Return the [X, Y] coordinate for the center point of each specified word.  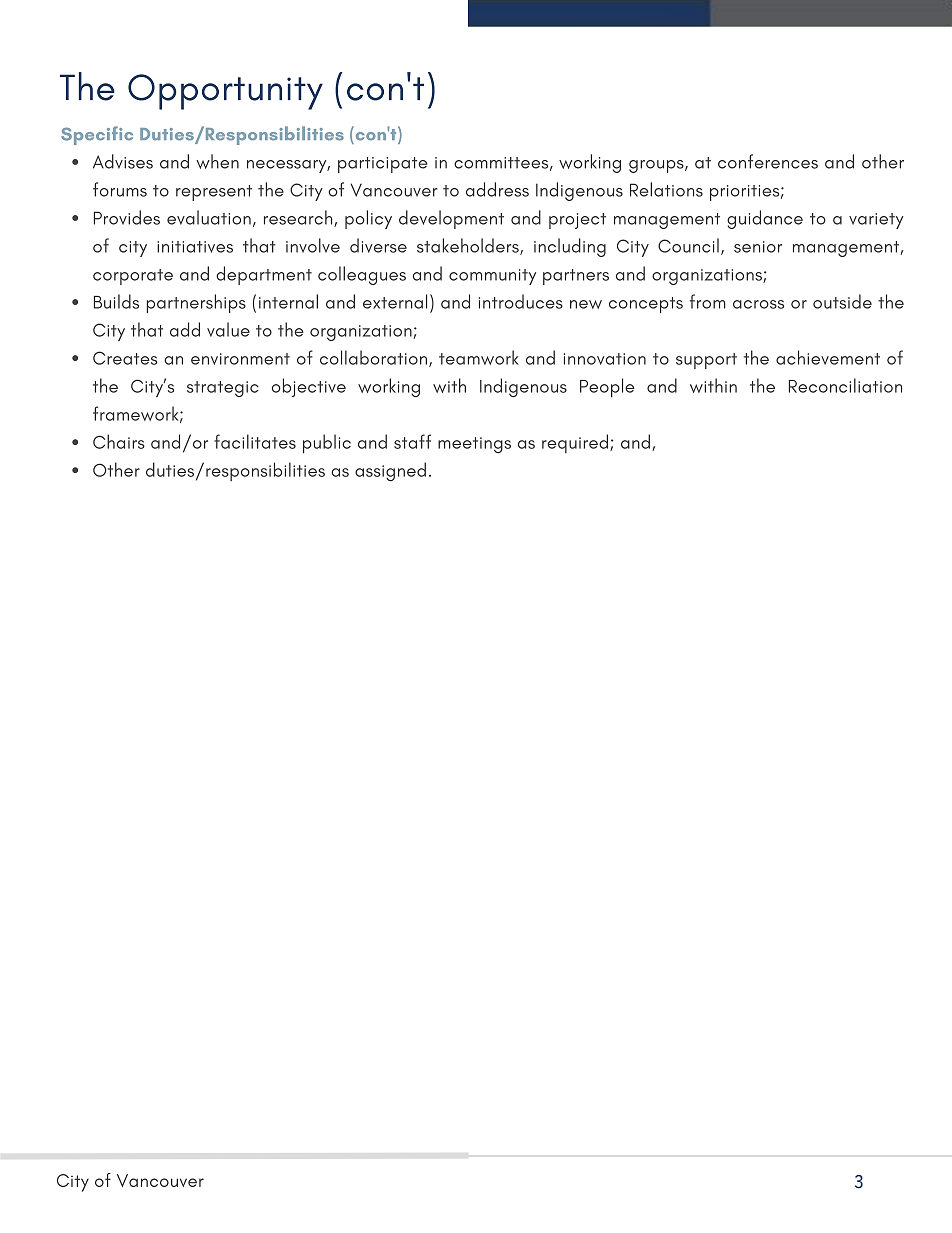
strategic [223, 389]
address [497, 189]
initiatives [195, 247]
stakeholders [469, 246]
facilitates [255, 441]
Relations [666, 189]
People [607, 387]
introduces [521, 301]
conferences [768, 161]
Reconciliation [845, 385]
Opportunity [225, 92]
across [758, 304]
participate [382, 165]
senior [758, 247]
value [228, 329]
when [217, 161]
